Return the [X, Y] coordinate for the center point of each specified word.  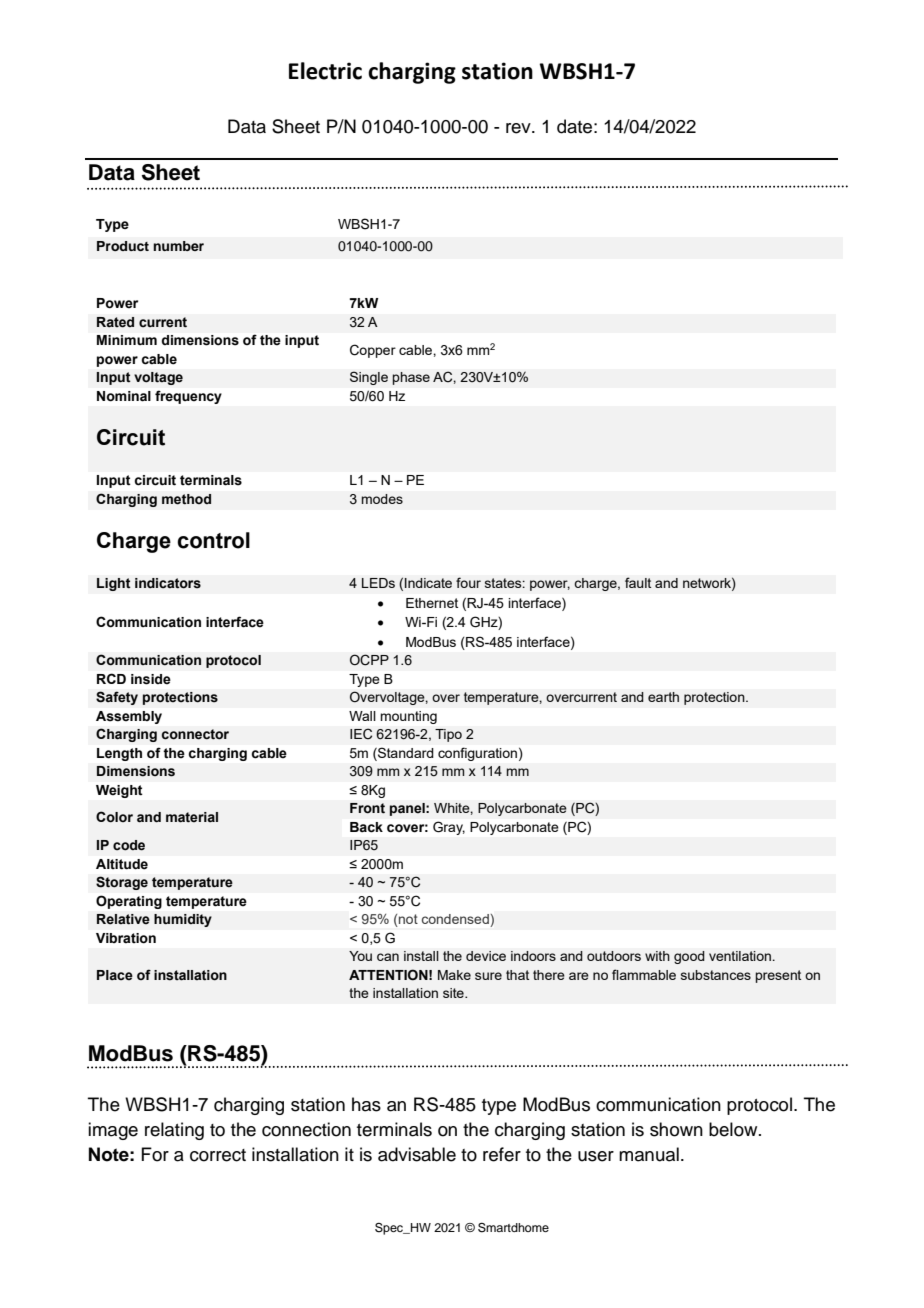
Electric [325, 71]
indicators [168, 583]
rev [519, 128]
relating [174, 1131]
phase [411, 378]
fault [638, 582]
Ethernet [432, 603]
